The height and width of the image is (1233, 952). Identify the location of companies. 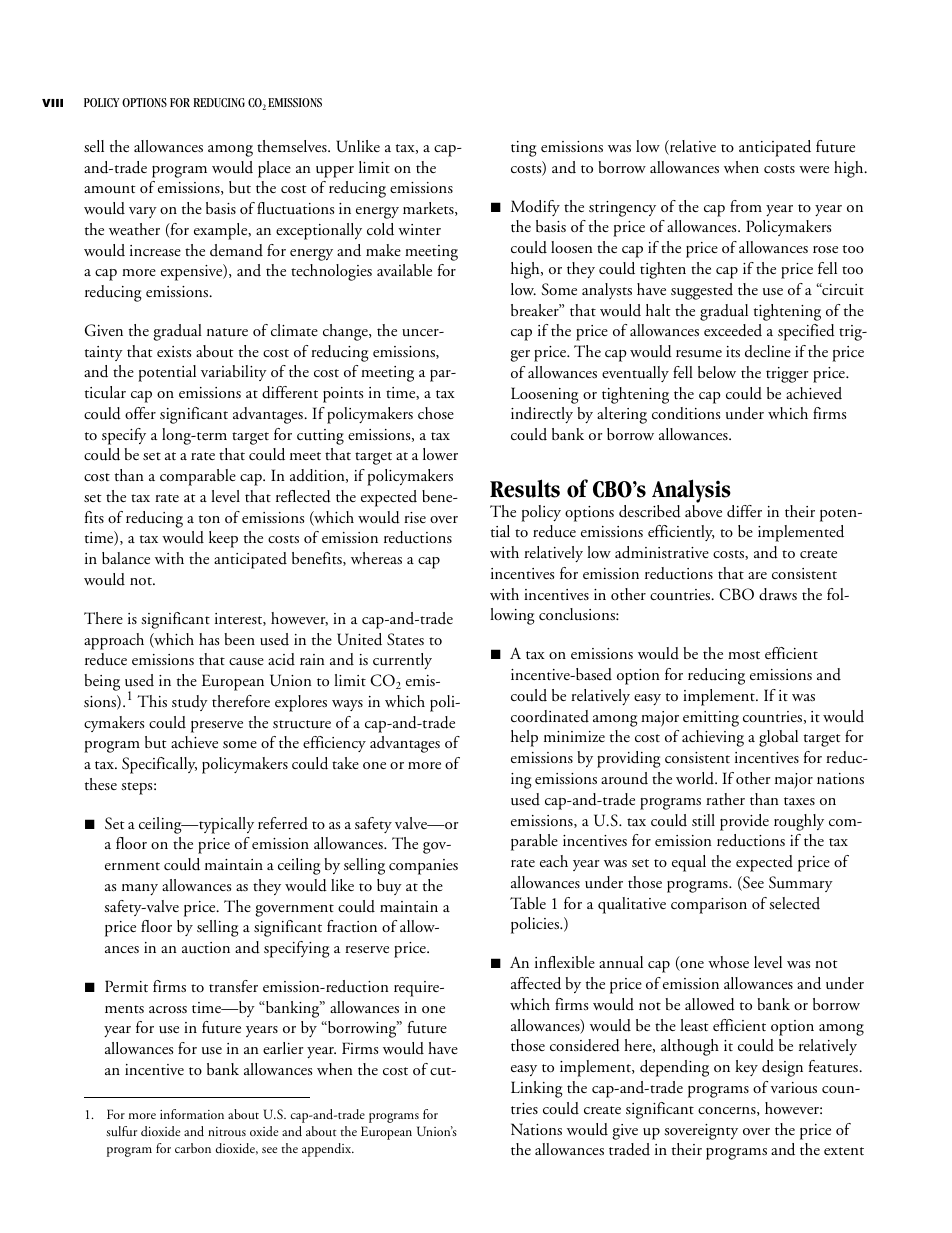
(423, 867).
